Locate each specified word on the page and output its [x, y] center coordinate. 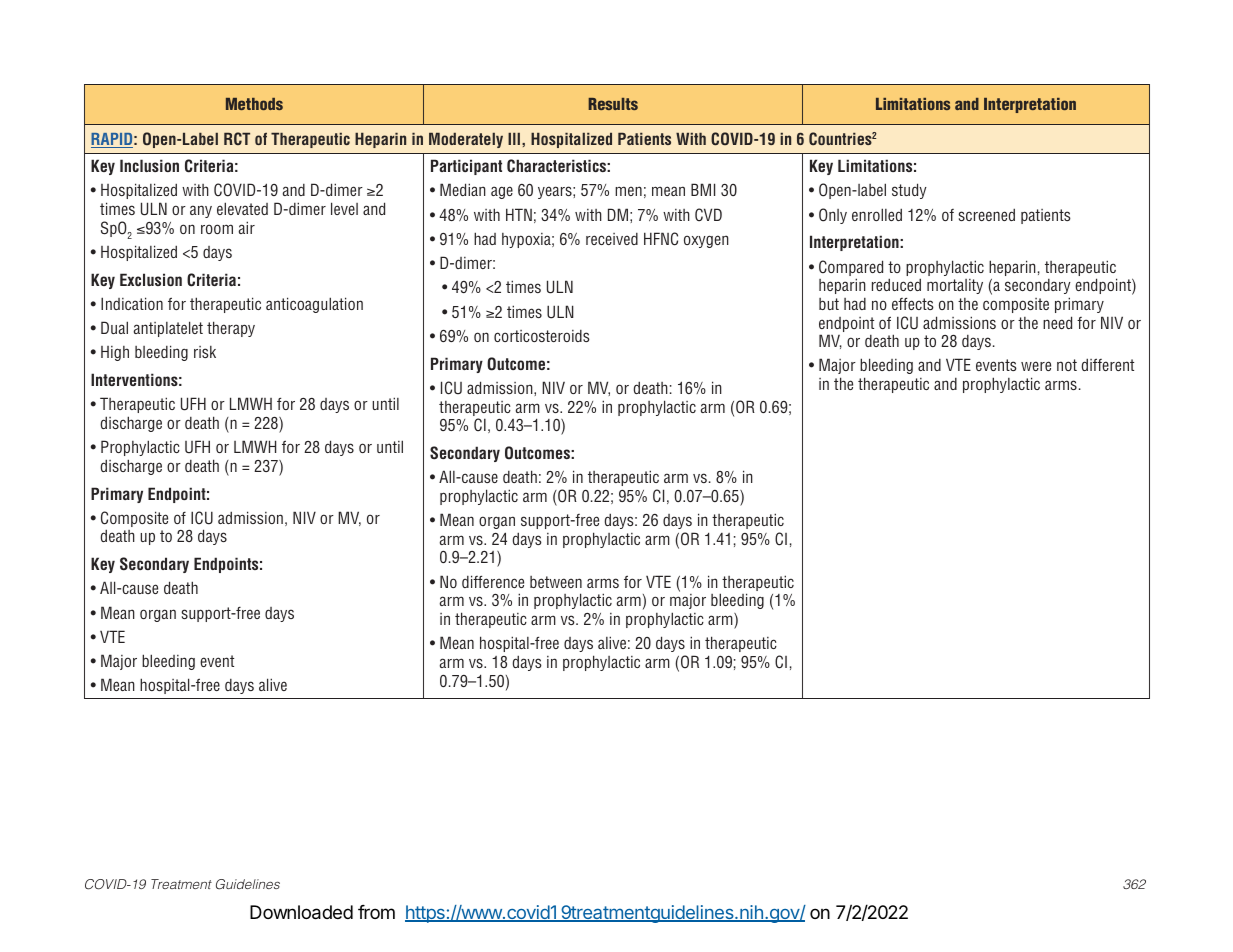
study [909, 191]
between [556, 582]
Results [613, 104]
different [1108, 364]
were [1036, 366]
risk [205, 352]
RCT [237, 138]
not [1067, 365]
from [376, 912]
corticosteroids [542, 336]
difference [493, 581]
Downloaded [301, 912]
